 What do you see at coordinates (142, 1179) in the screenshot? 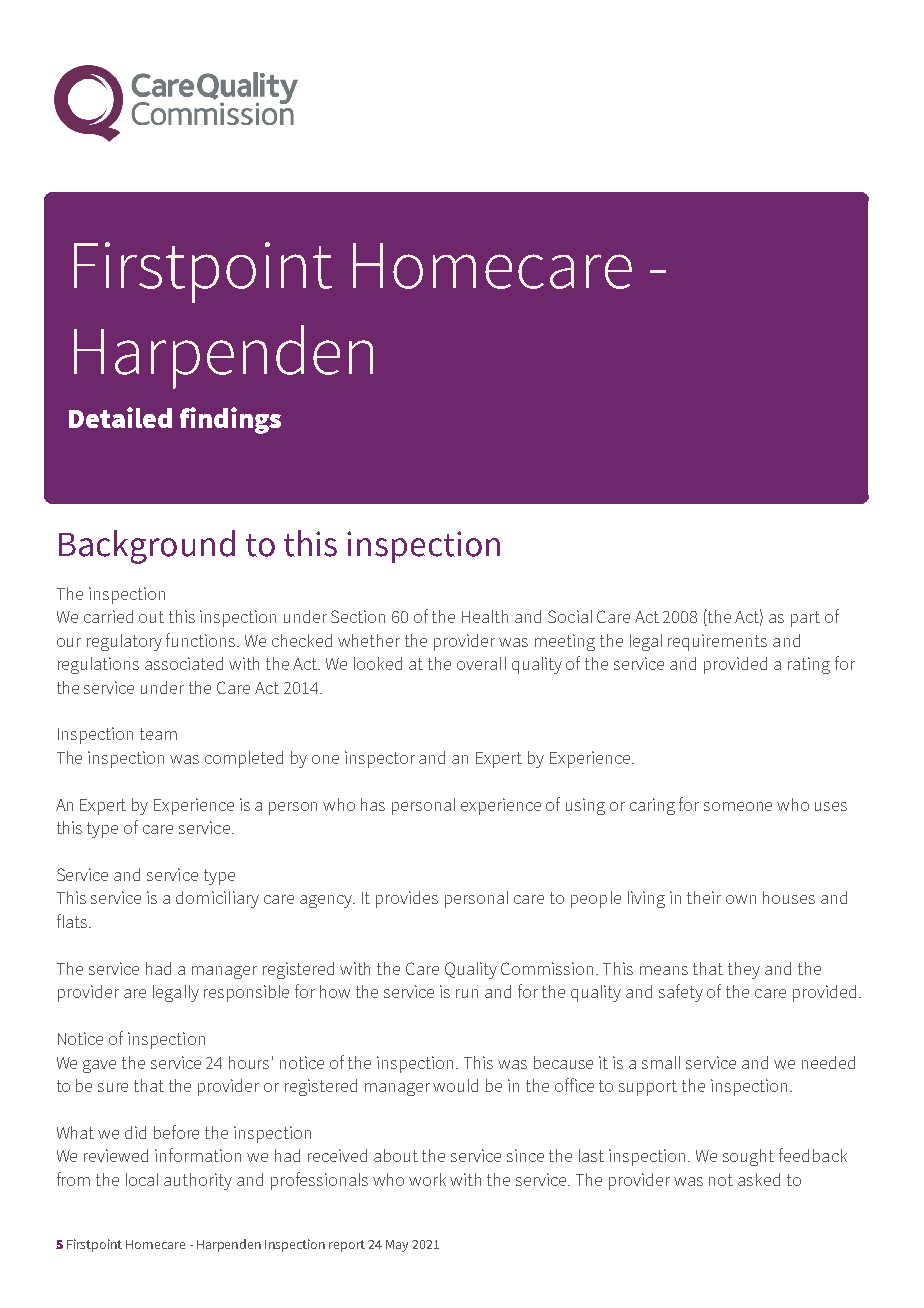
I see `local` at bounding box center [142, 1179].
